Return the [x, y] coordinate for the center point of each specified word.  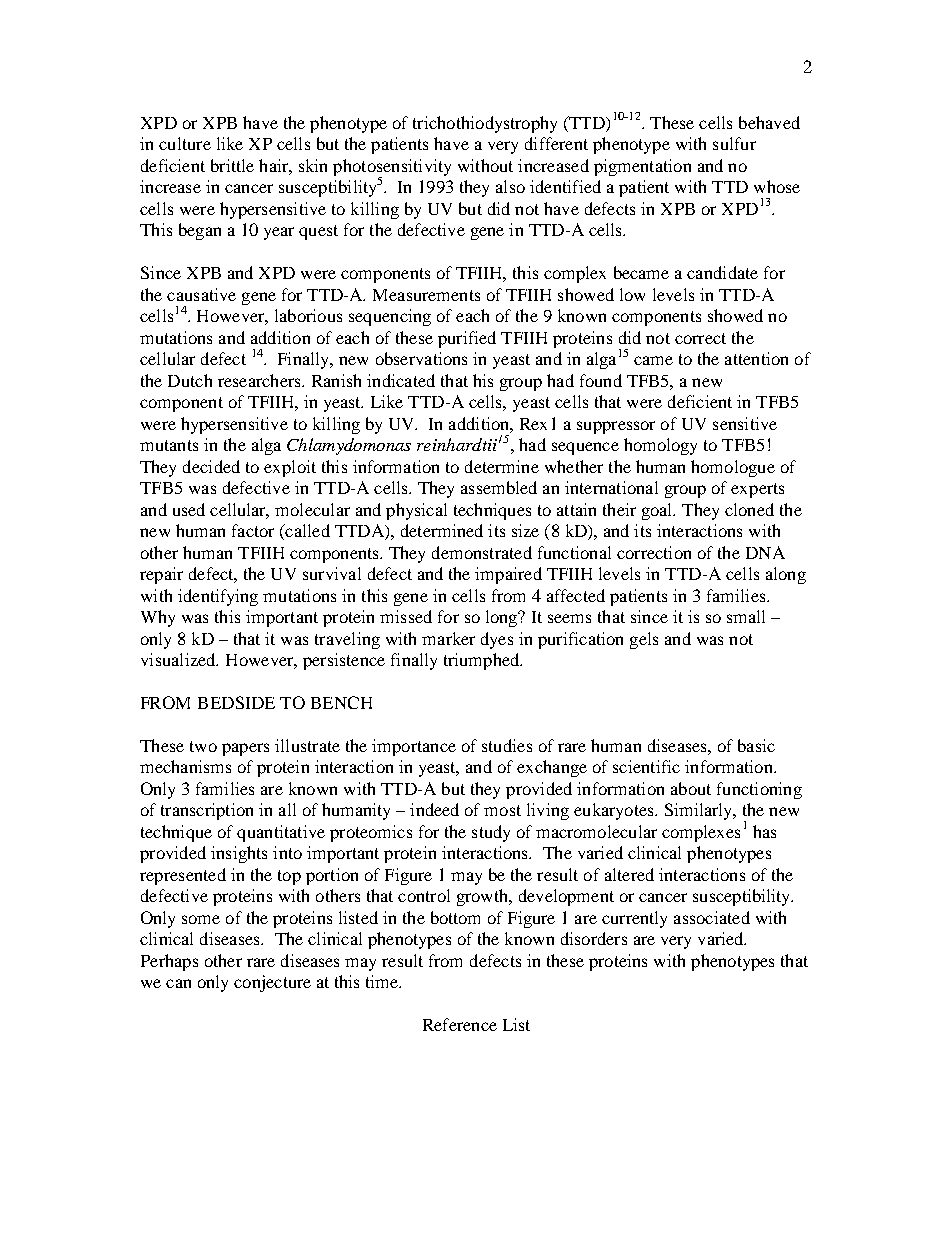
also [510, 186]
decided [211, 466]
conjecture [272, 983]
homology [660, 446]
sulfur [734, 143]
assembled [499, 487]
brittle [232, 165]
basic [756, 745]
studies [507, 745]
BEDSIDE [236, 702]
